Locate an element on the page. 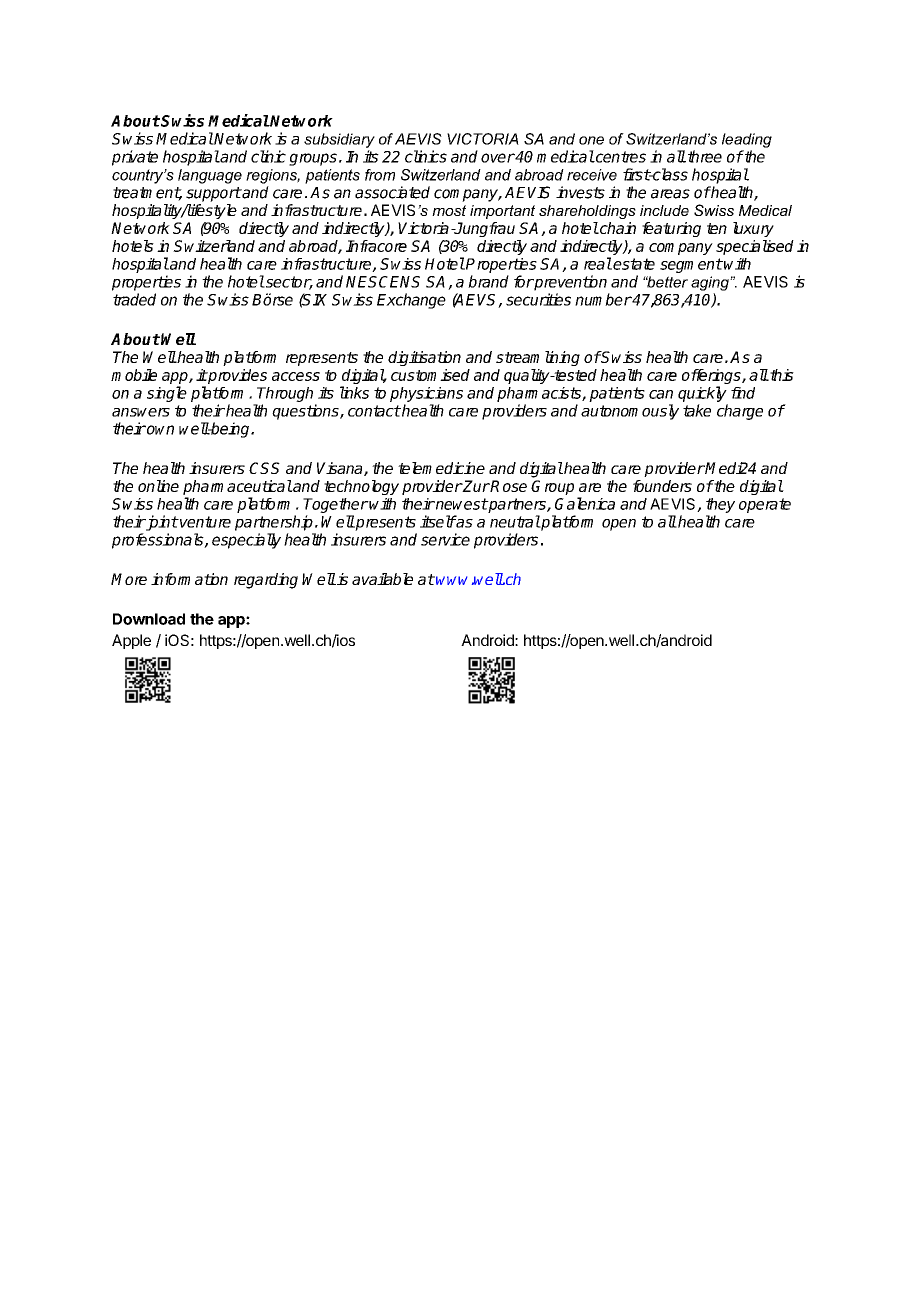  Download is located at coordinates (149, 619).
